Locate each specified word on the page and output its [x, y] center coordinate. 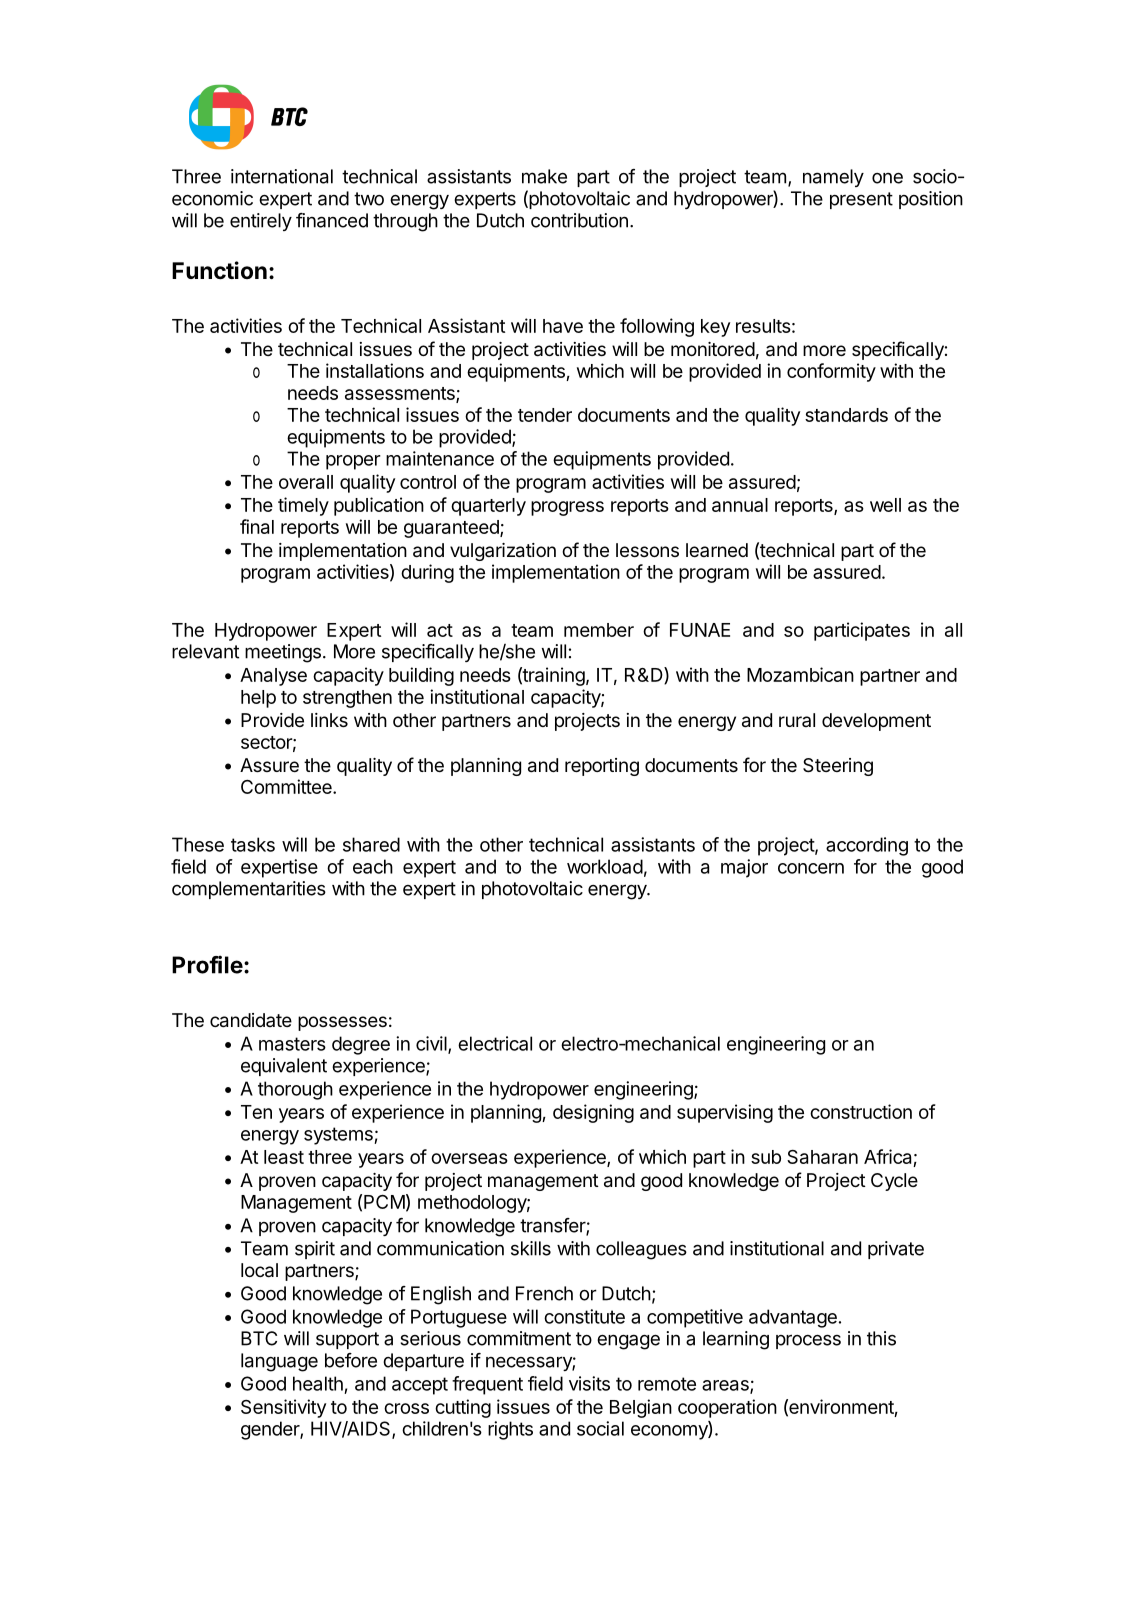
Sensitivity [283, 1408]
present [861, 200]
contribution [579, 220]
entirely [261, 222]
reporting [602, 767]
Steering [838, 767]
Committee [287, 786]
